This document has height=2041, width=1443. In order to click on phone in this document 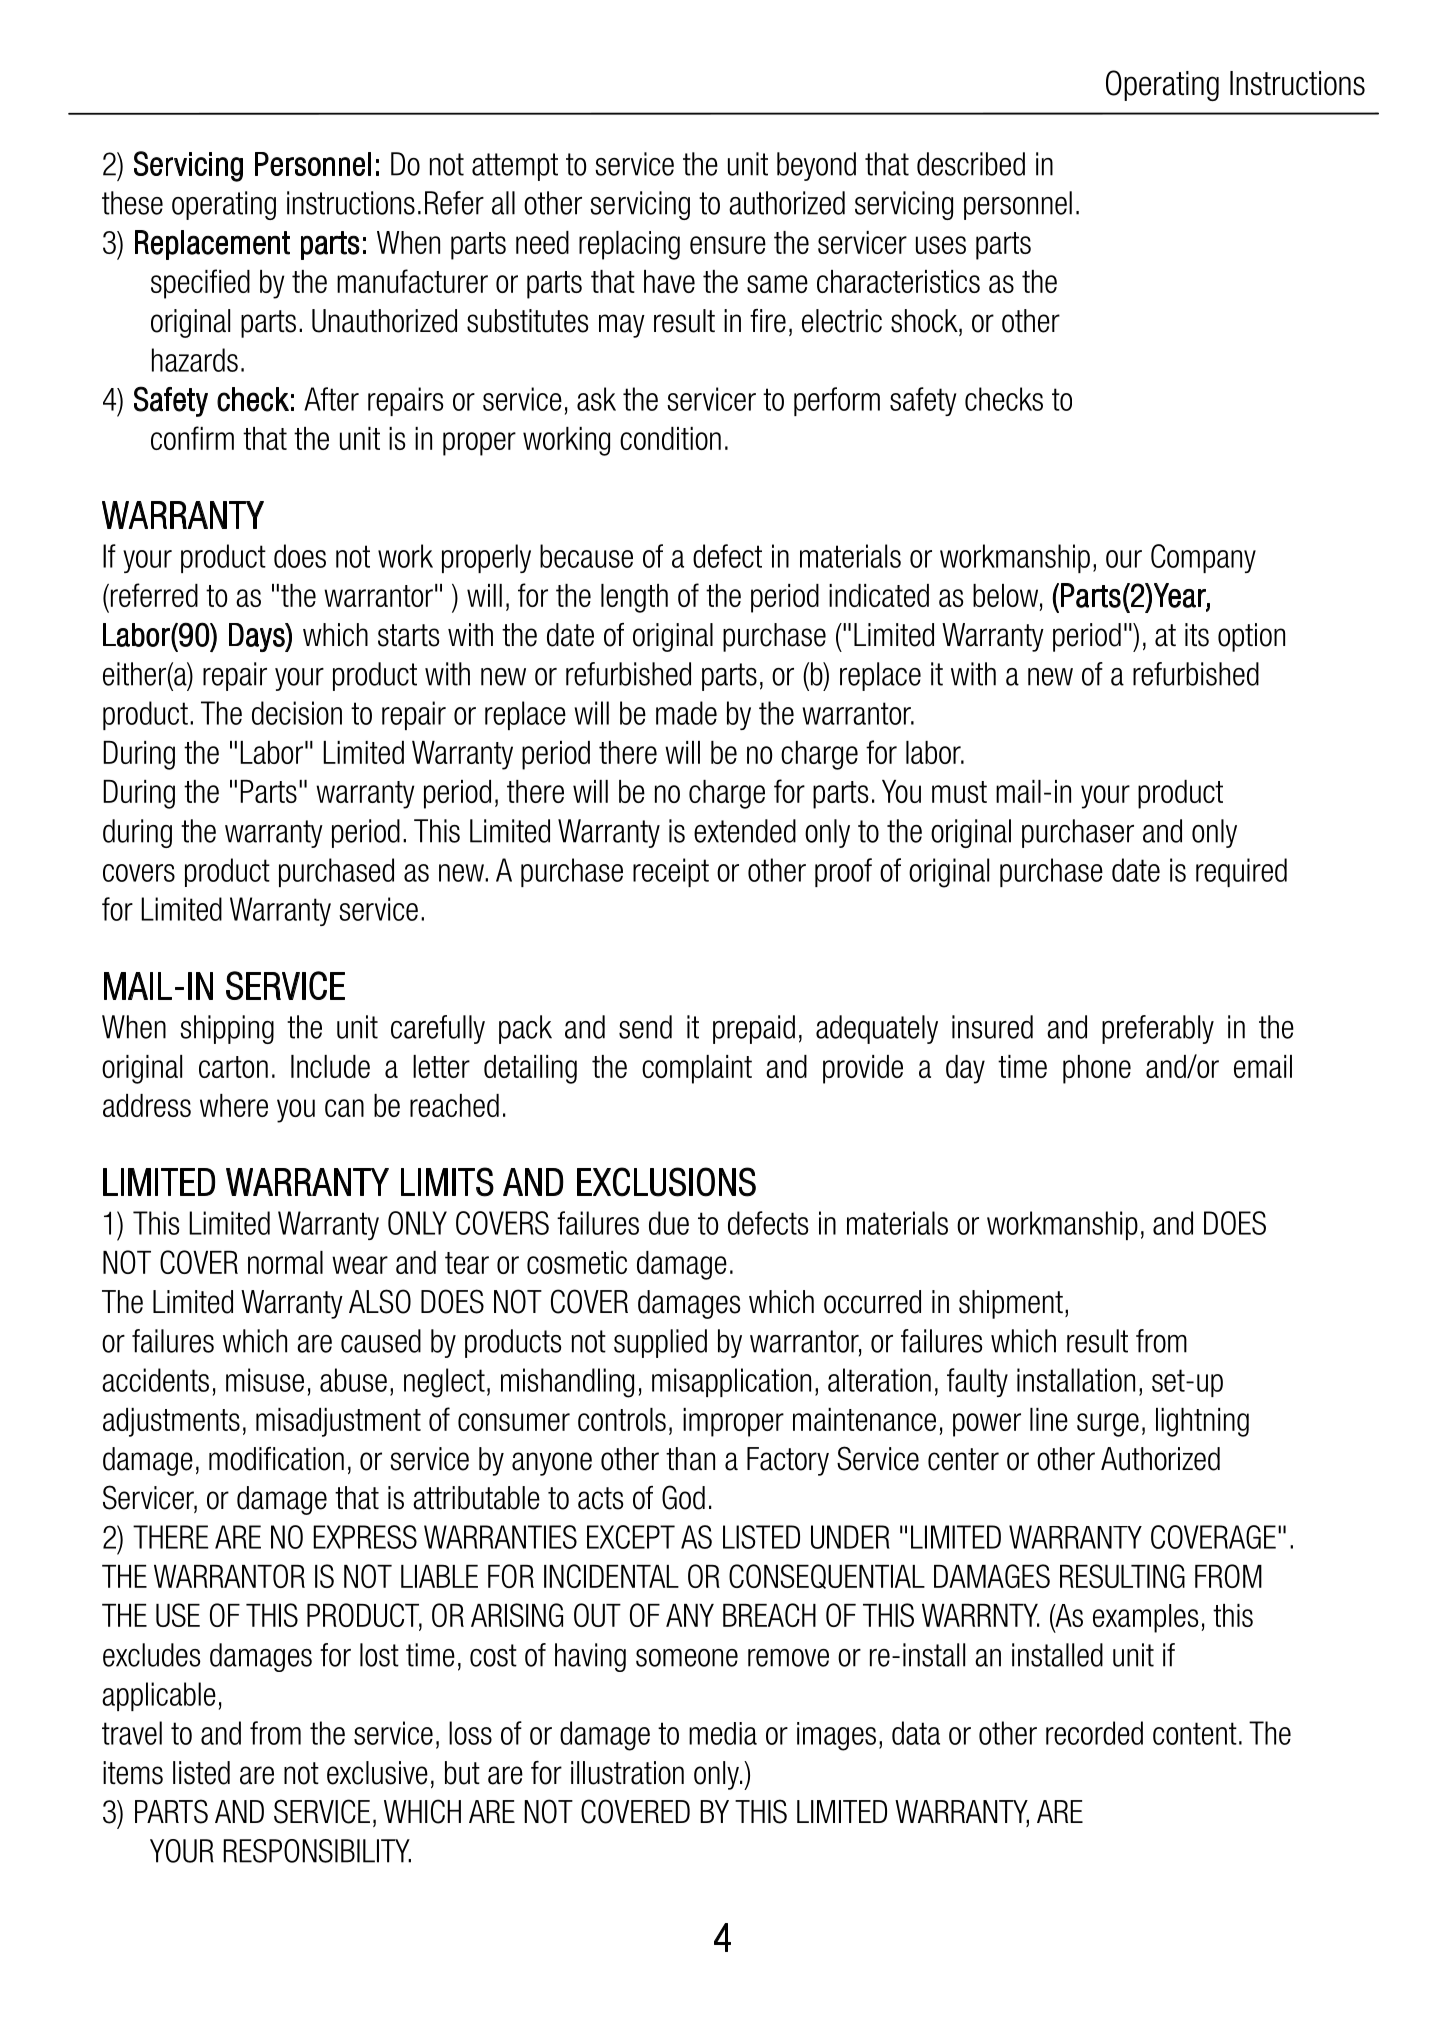, I will do `click(1097, 1069)`.
